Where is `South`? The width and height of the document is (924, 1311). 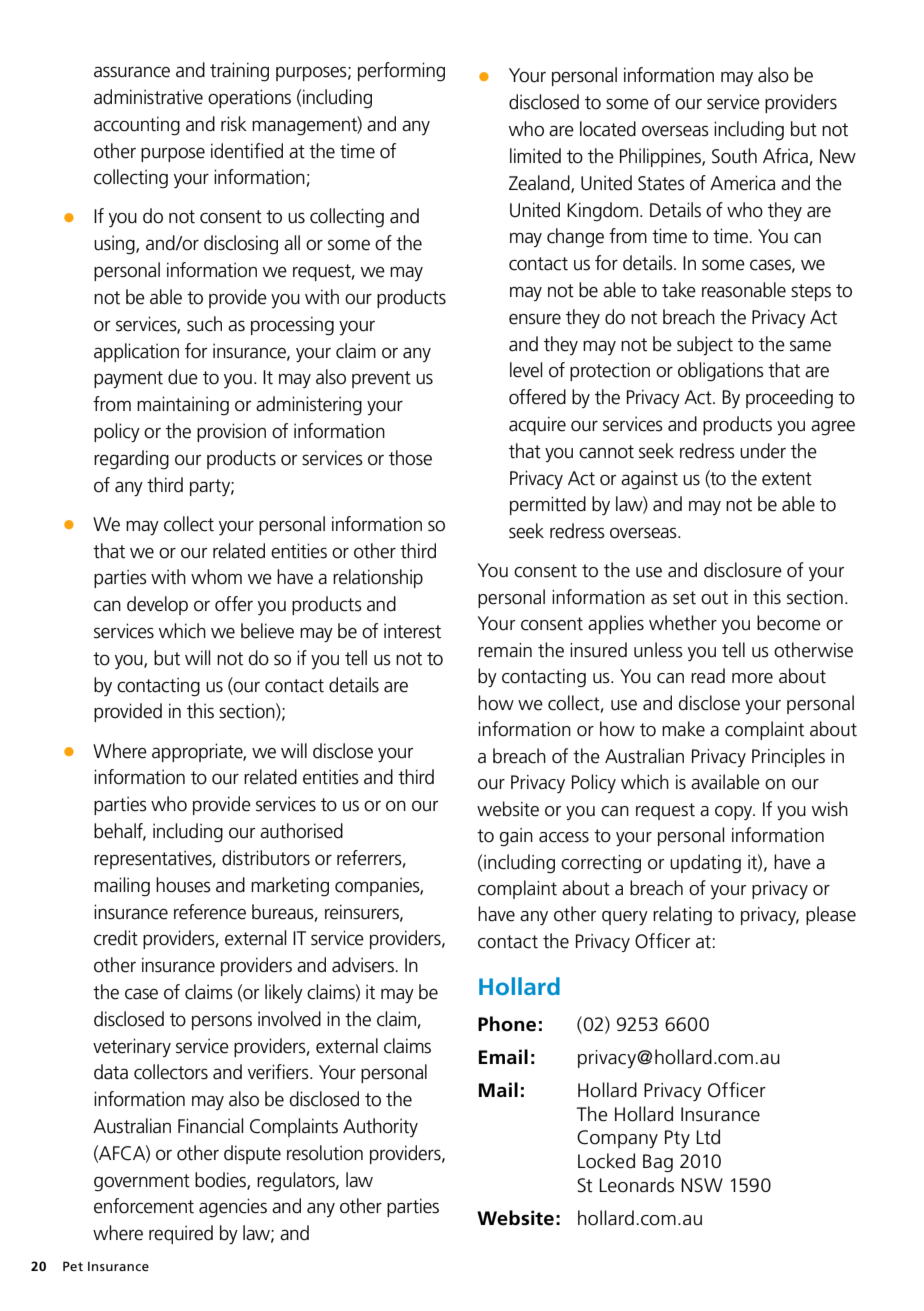
South is located at coordinates (734, 156).
